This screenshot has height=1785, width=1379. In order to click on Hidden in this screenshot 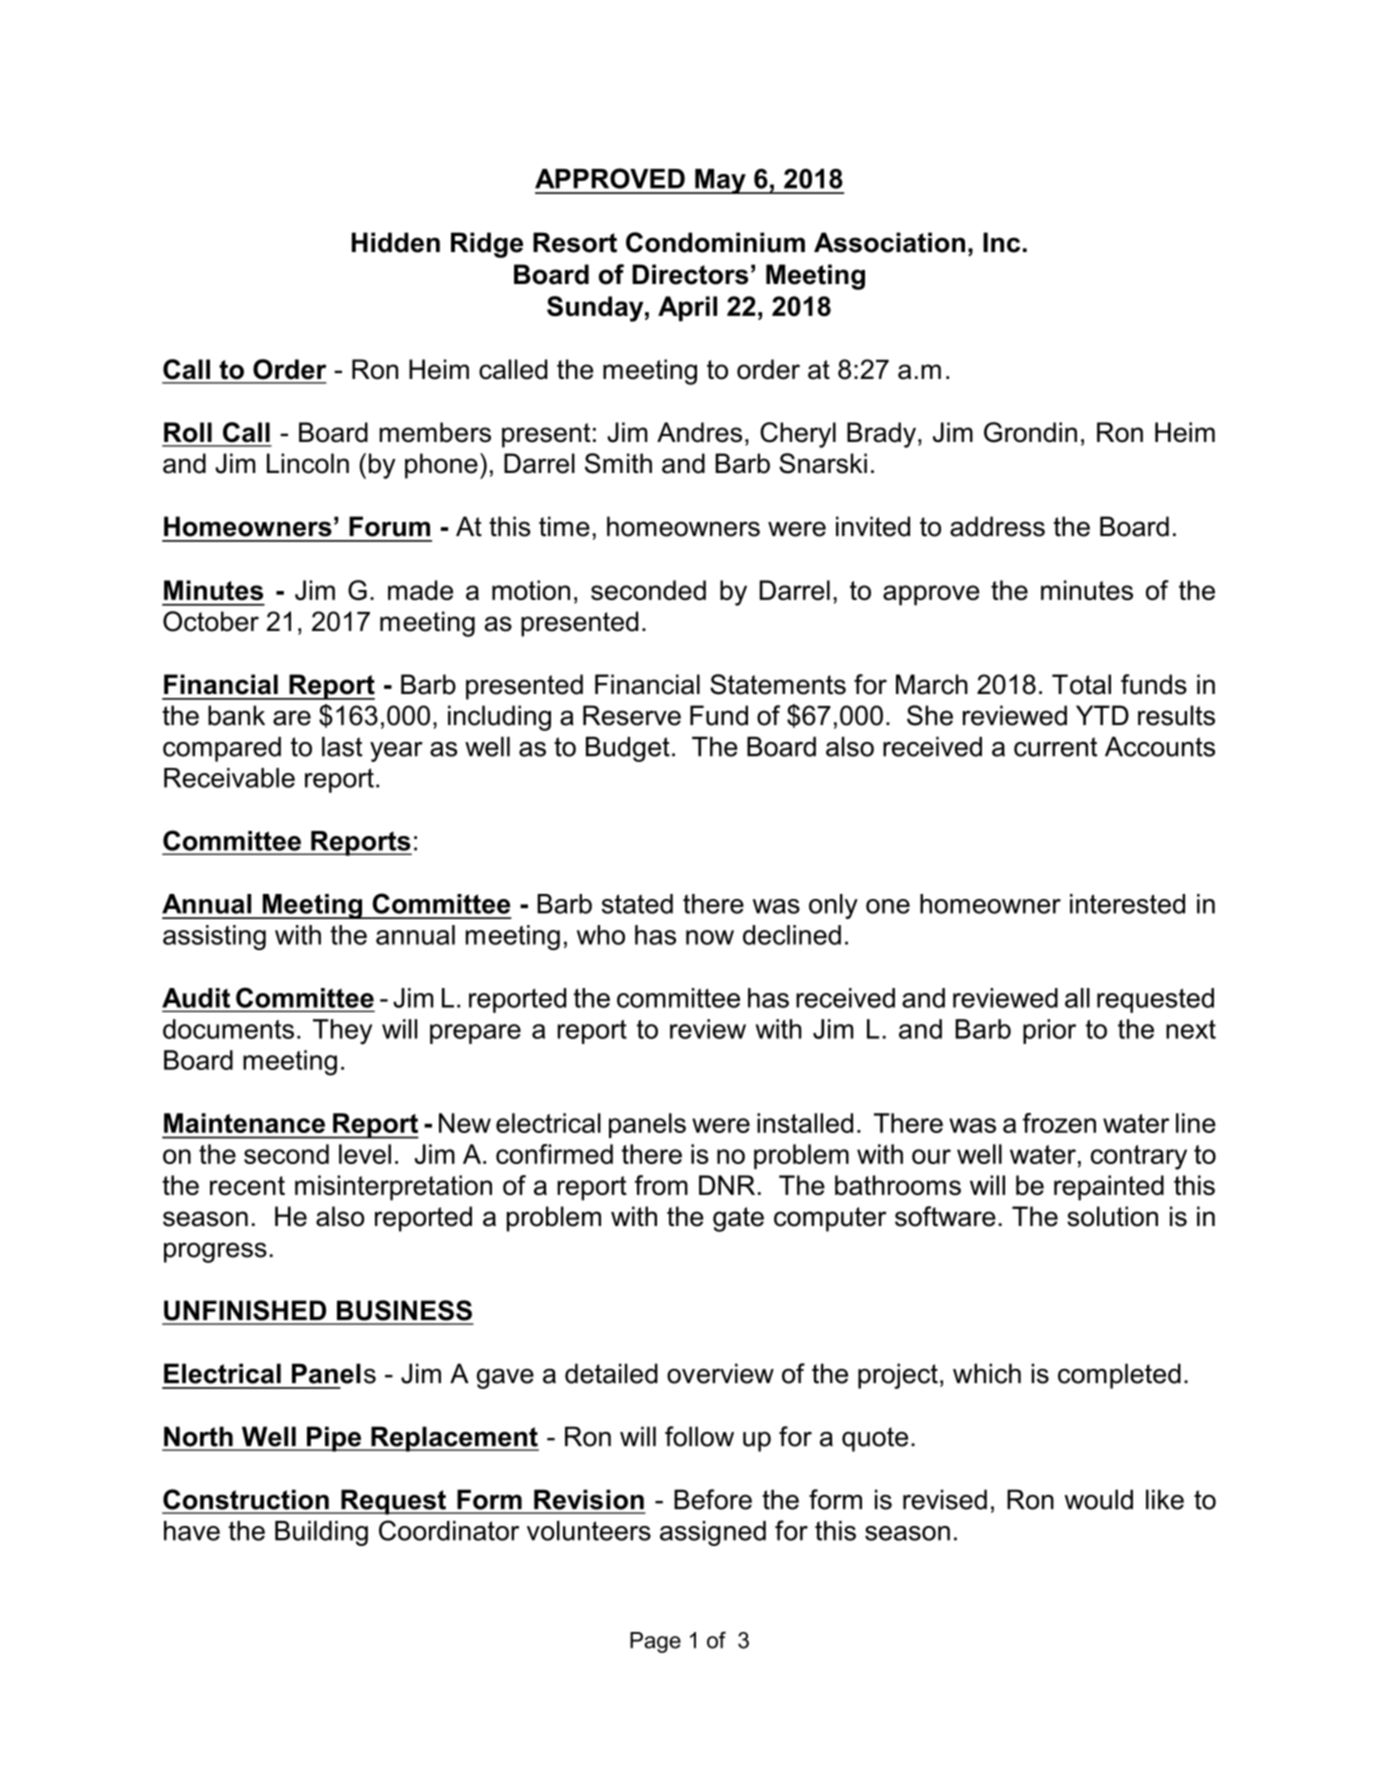, I will do `click(396, 242)`.
